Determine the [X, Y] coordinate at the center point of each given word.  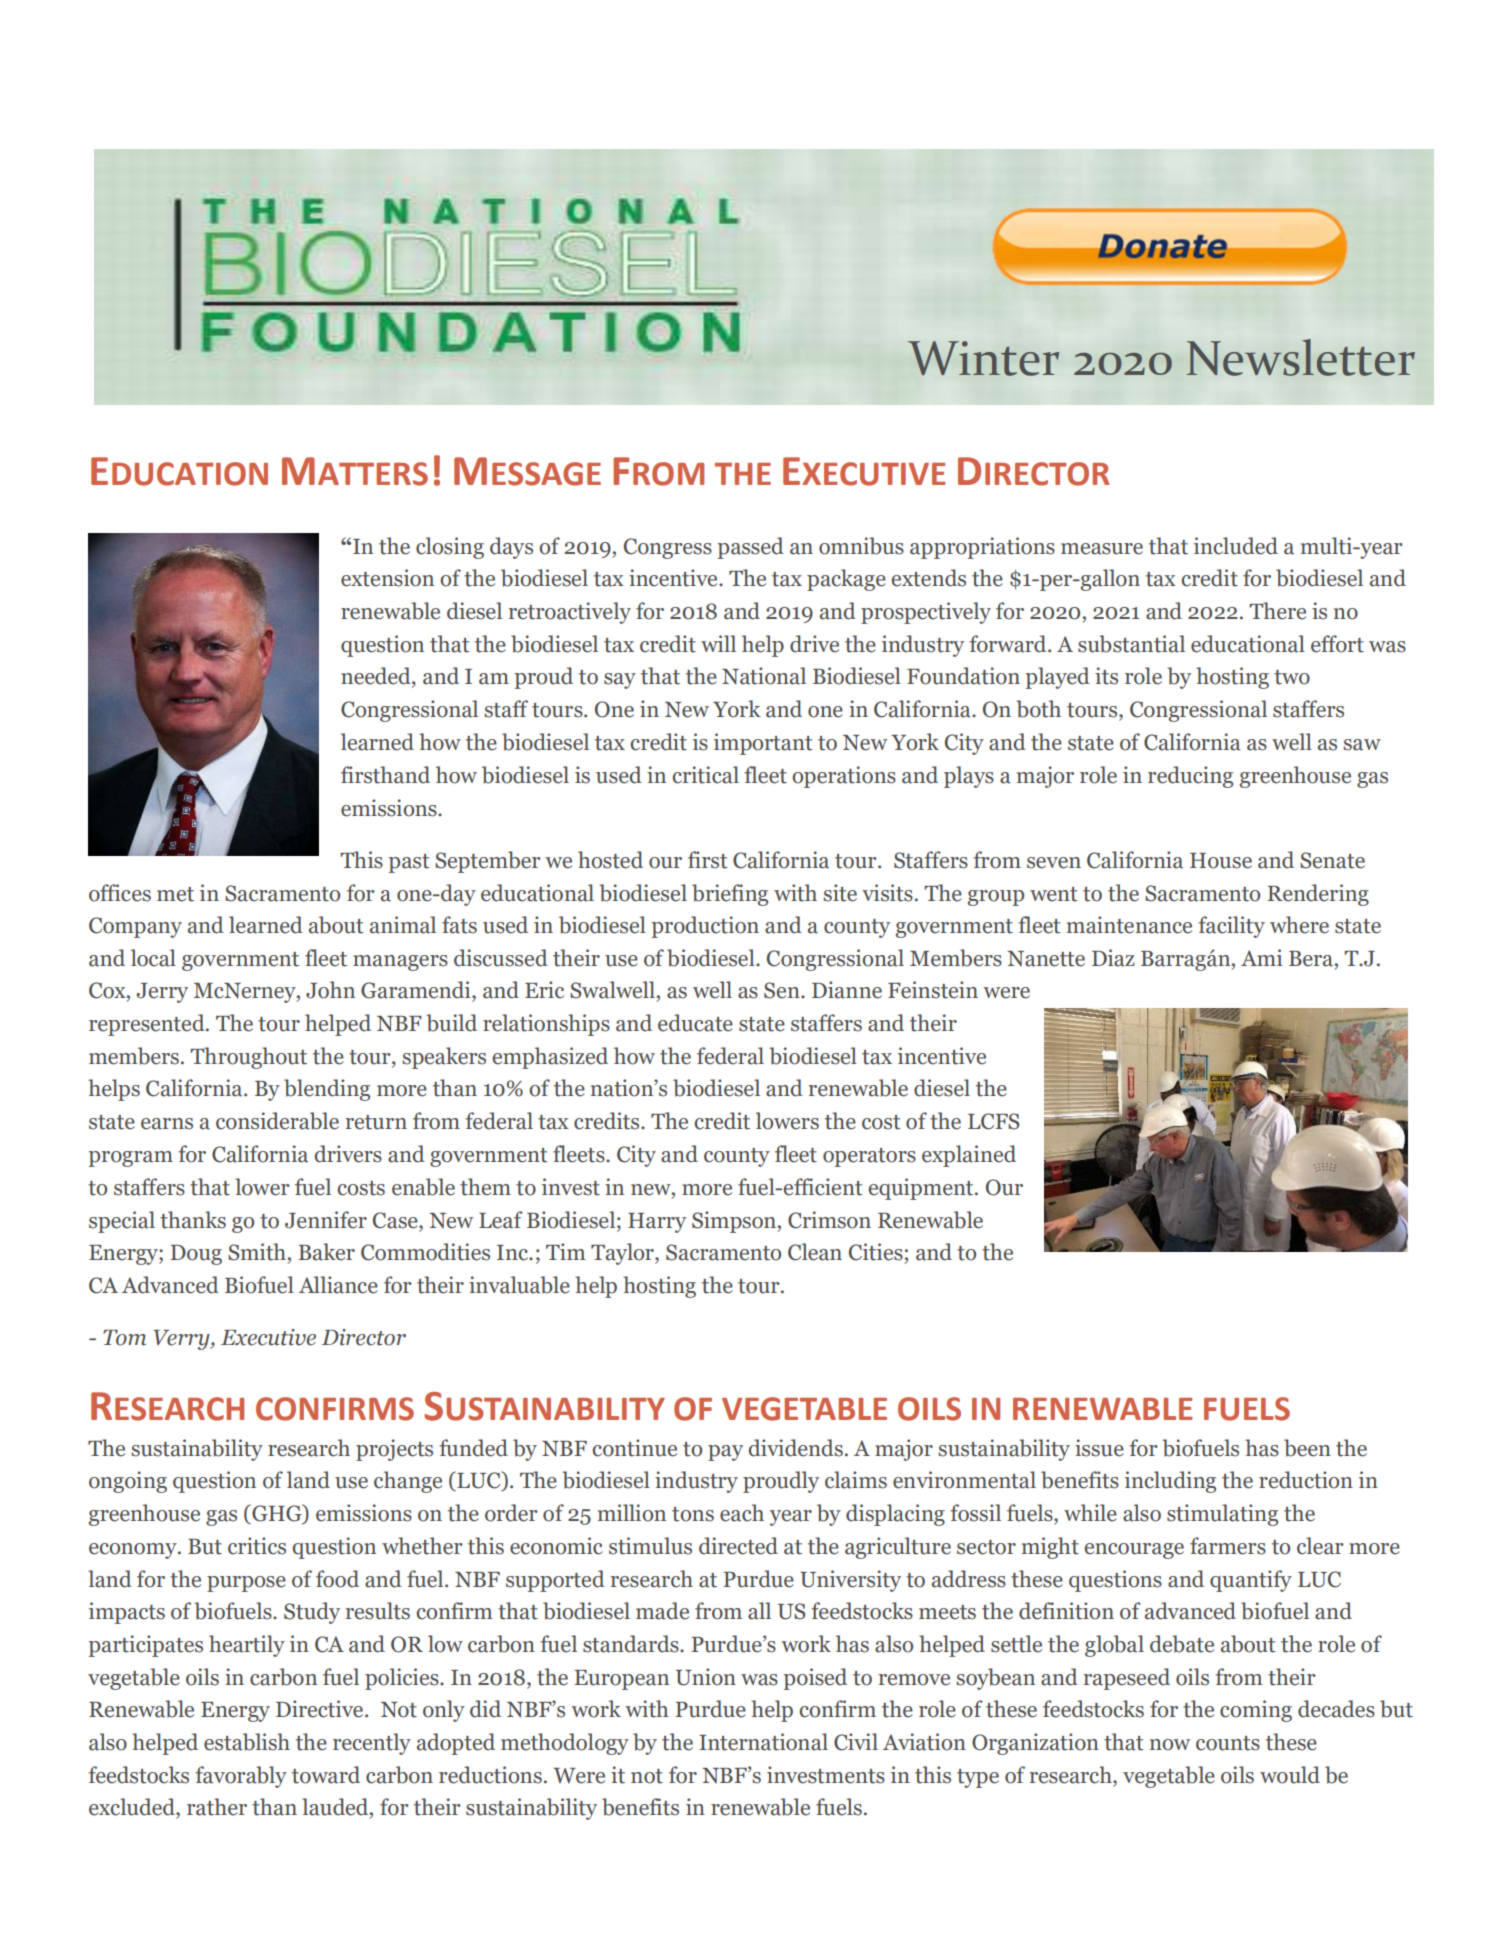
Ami [1261, 957]
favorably [241, 1777]
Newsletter [1301, 357]
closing [450, 548]
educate [695, 1023]
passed [751, 548]
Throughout [249, 1058]
